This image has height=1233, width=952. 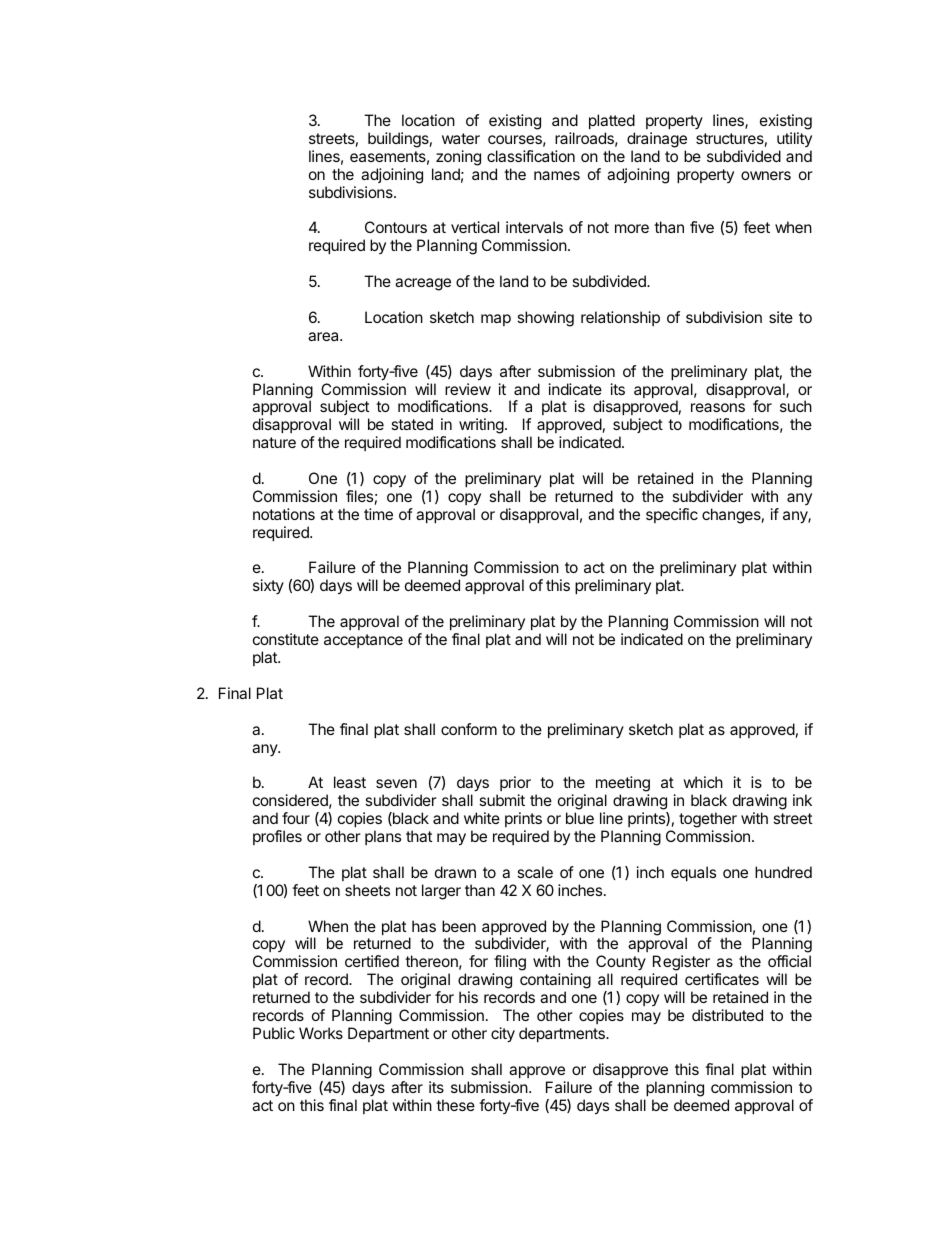 I want to click on reasons, so click(x=718, y=407).
